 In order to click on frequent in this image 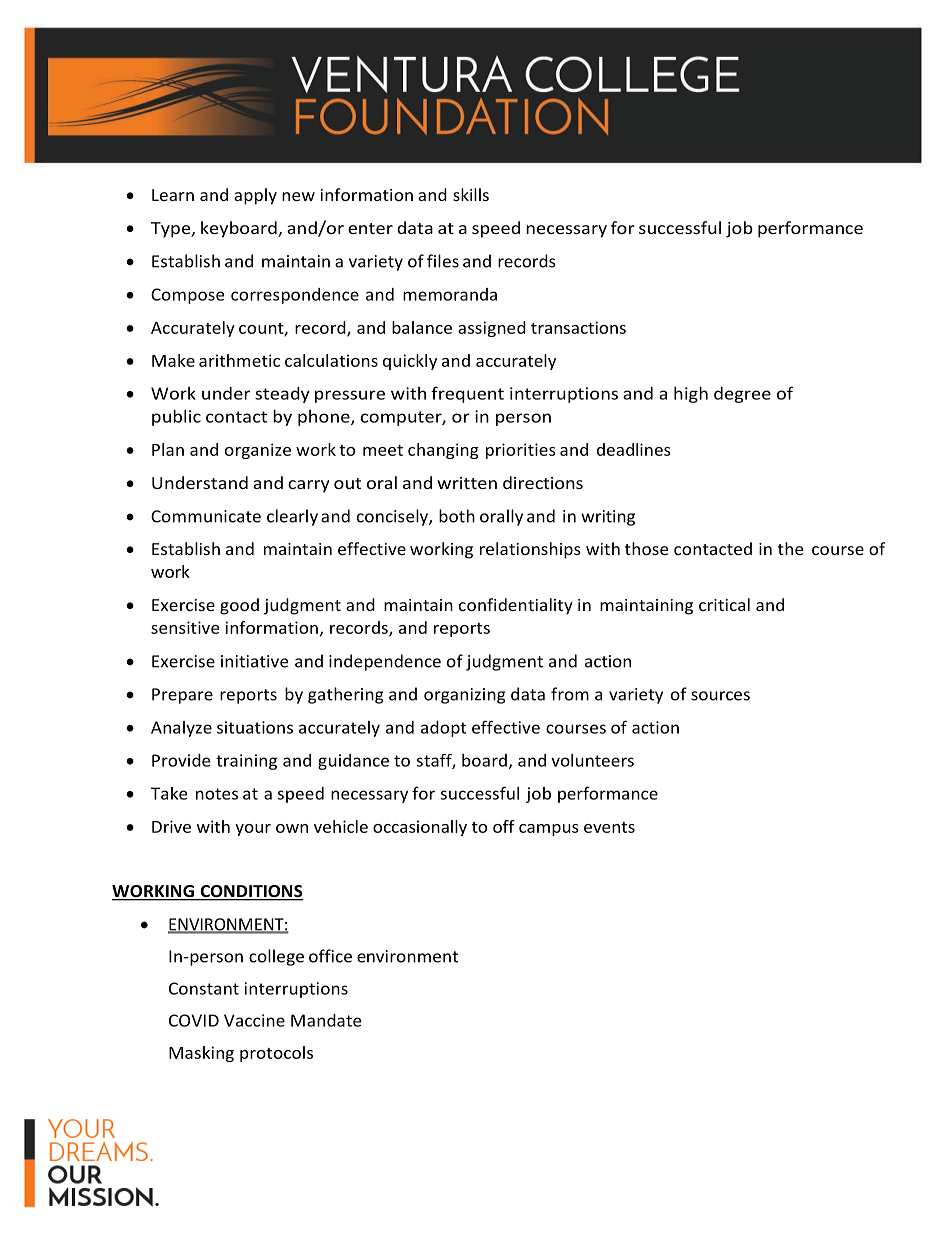, I will do `click(467, 394)`.
